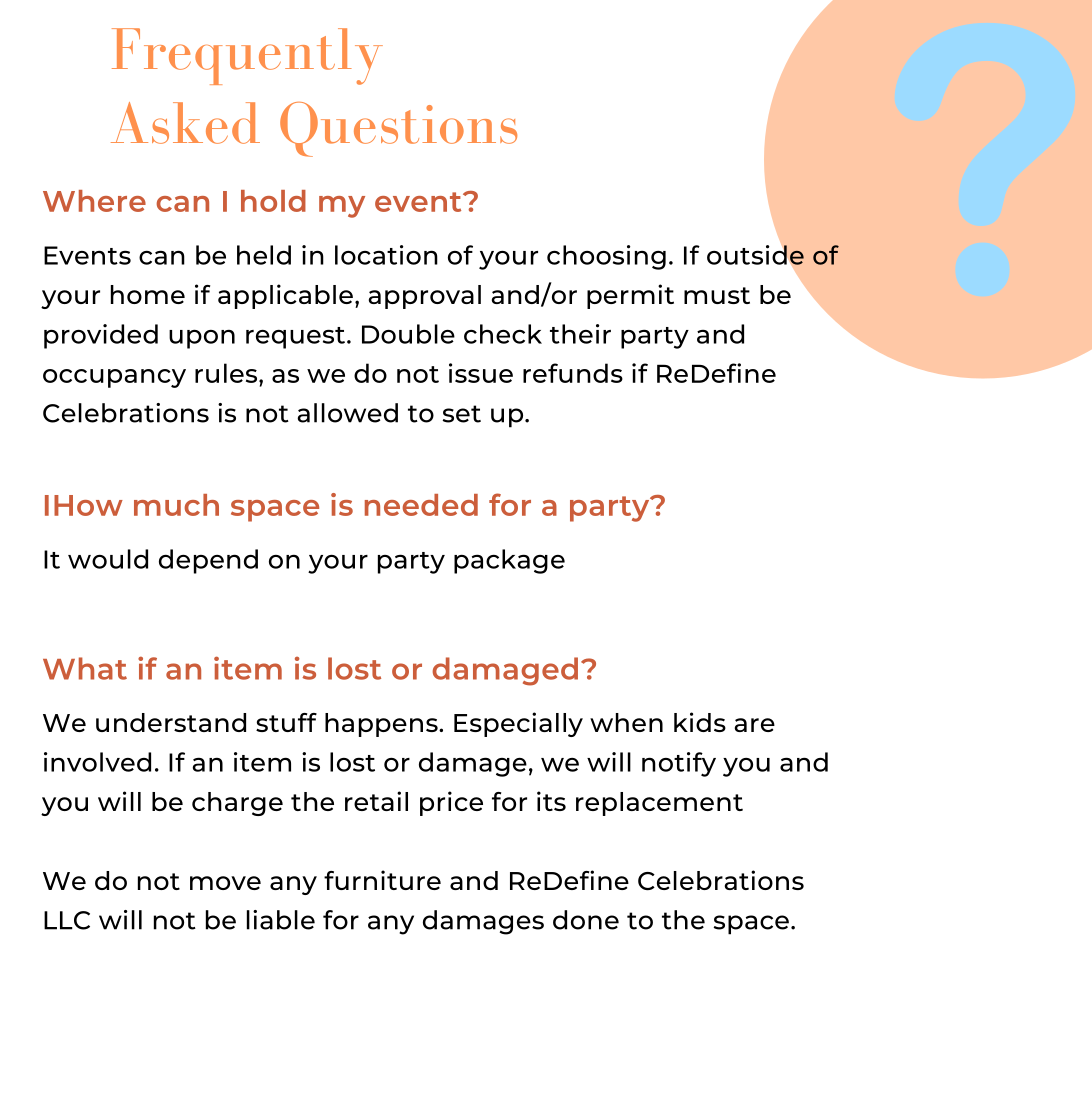 The image size is (1092, 1093). I want to click on choosing, so click(606, 257).
